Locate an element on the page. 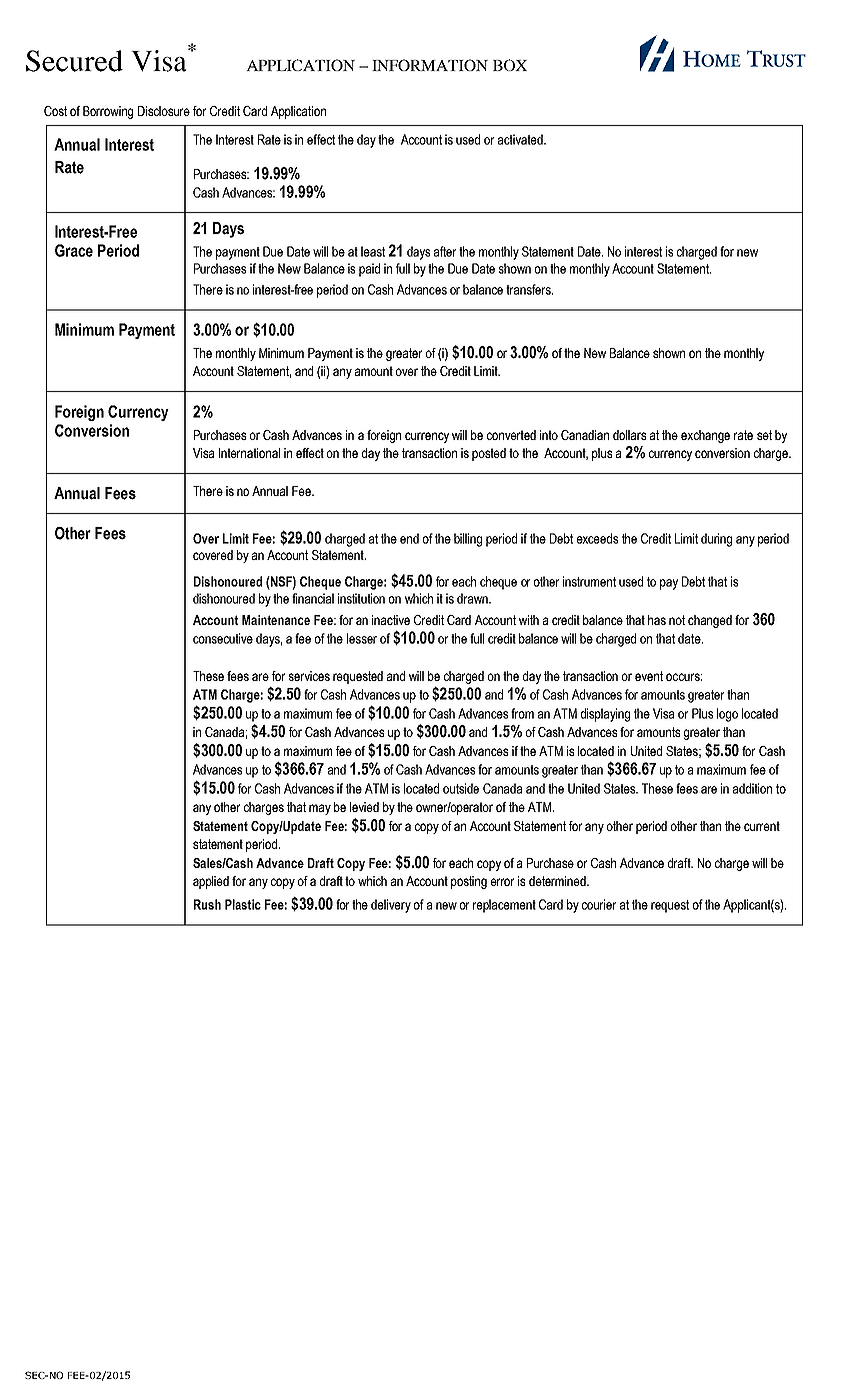  paid is located at coordinates (369, 270).
